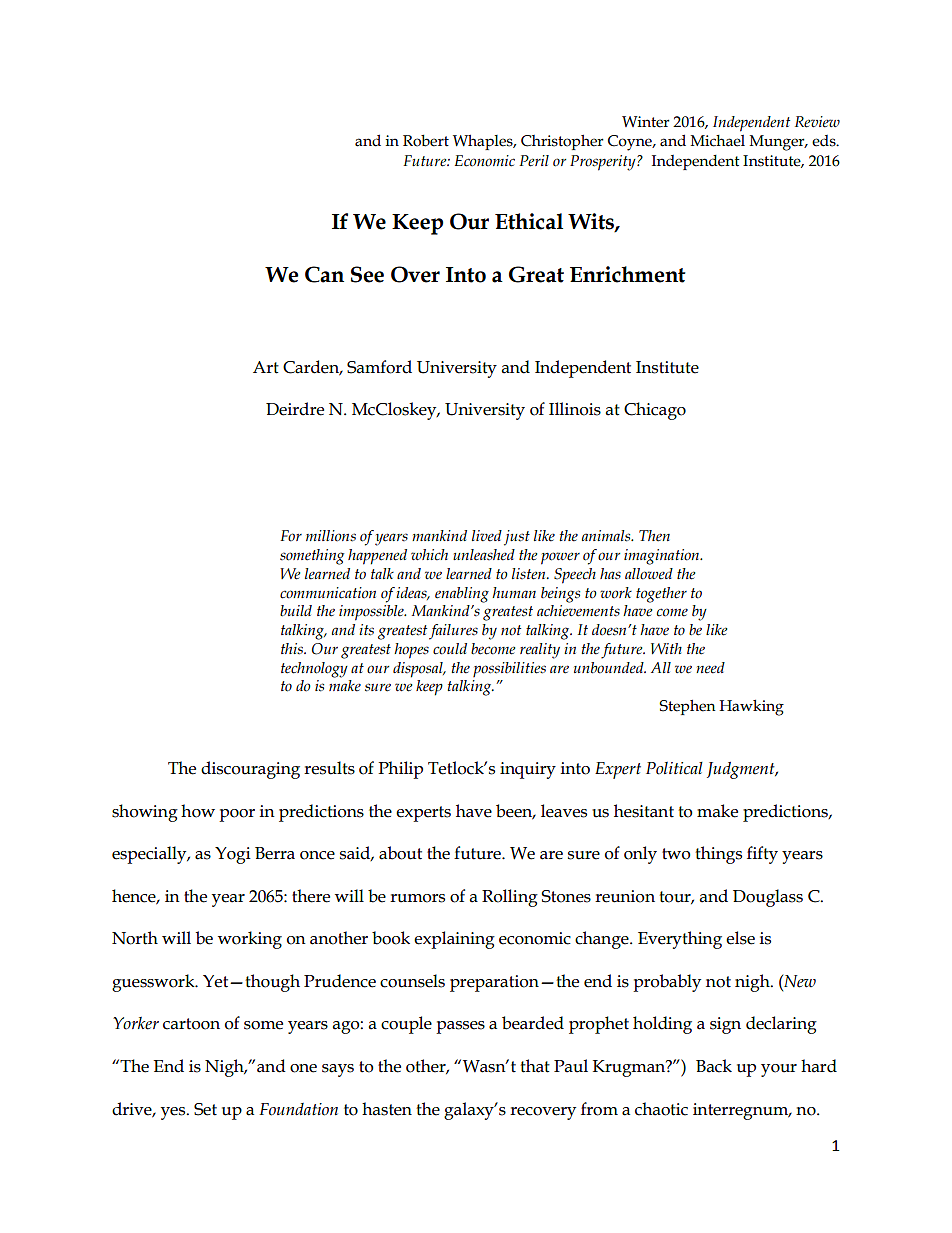 The image size is (952, 1233). I want to click on build, so click(296, 611).
